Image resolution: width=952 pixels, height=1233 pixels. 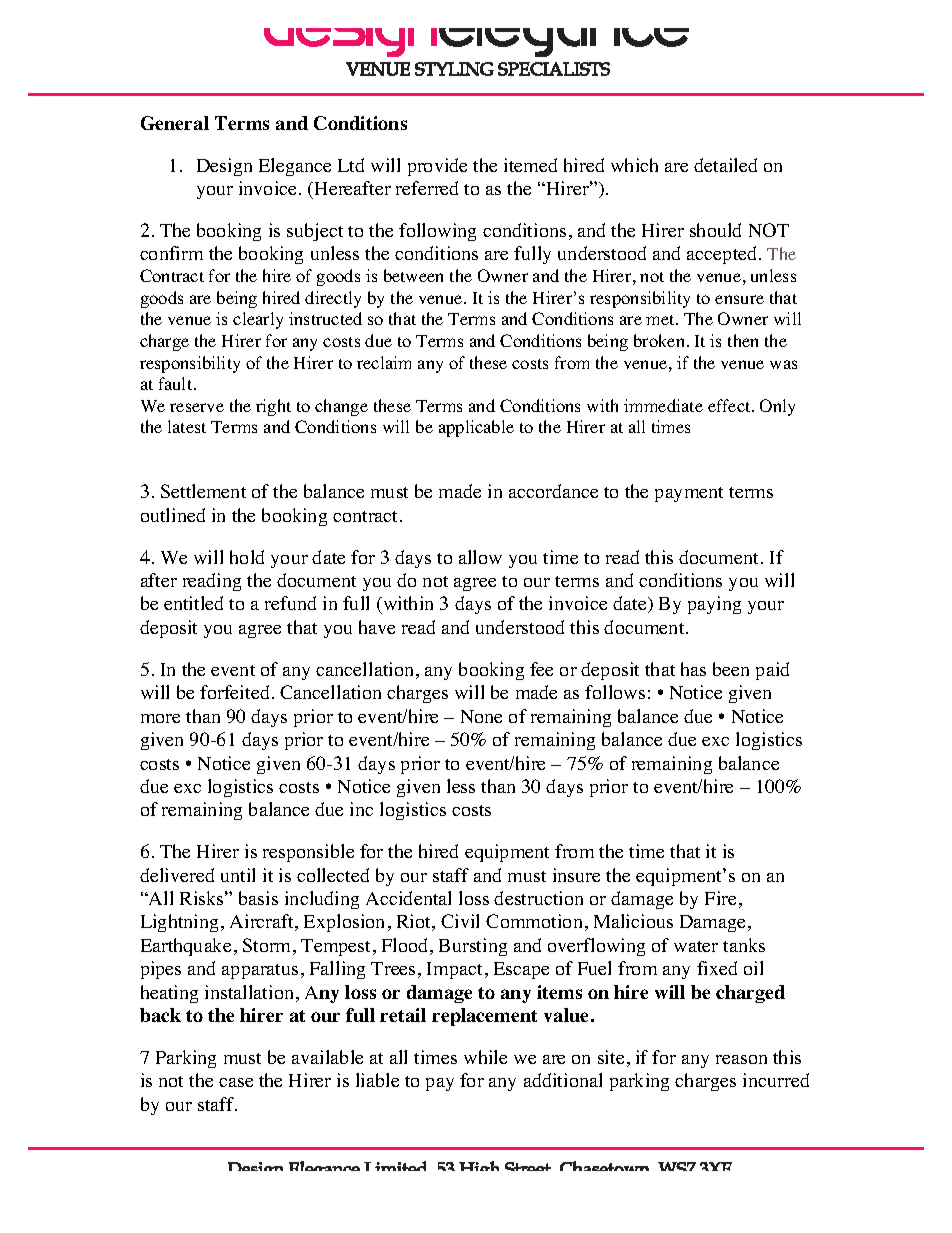 What do you see at coordinates (485, 1057) in the screenshot?
I see `while` at bounding box center [485, 1057].
